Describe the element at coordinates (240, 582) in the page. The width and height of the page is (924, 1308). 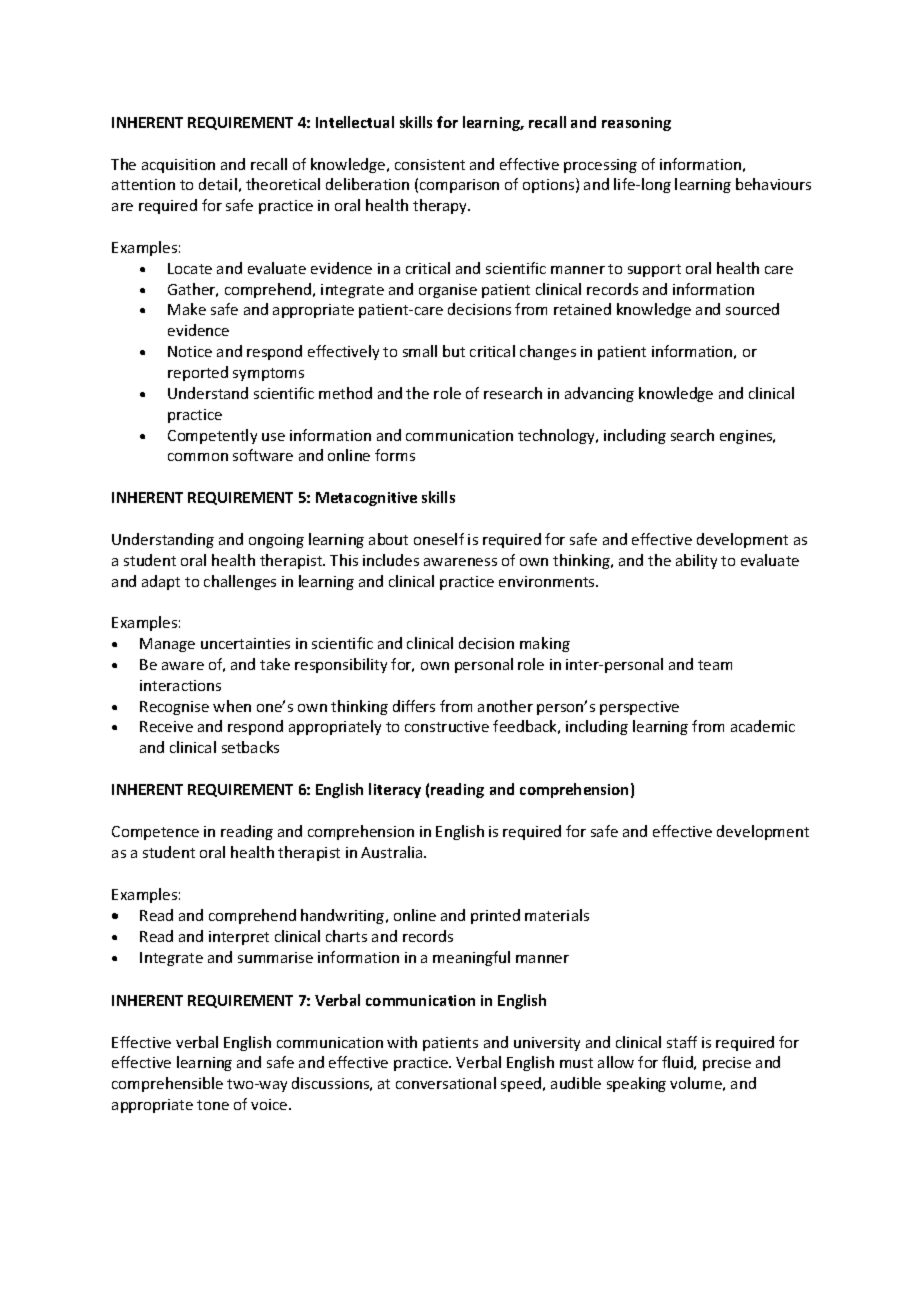
I see `challenges` at that location.
